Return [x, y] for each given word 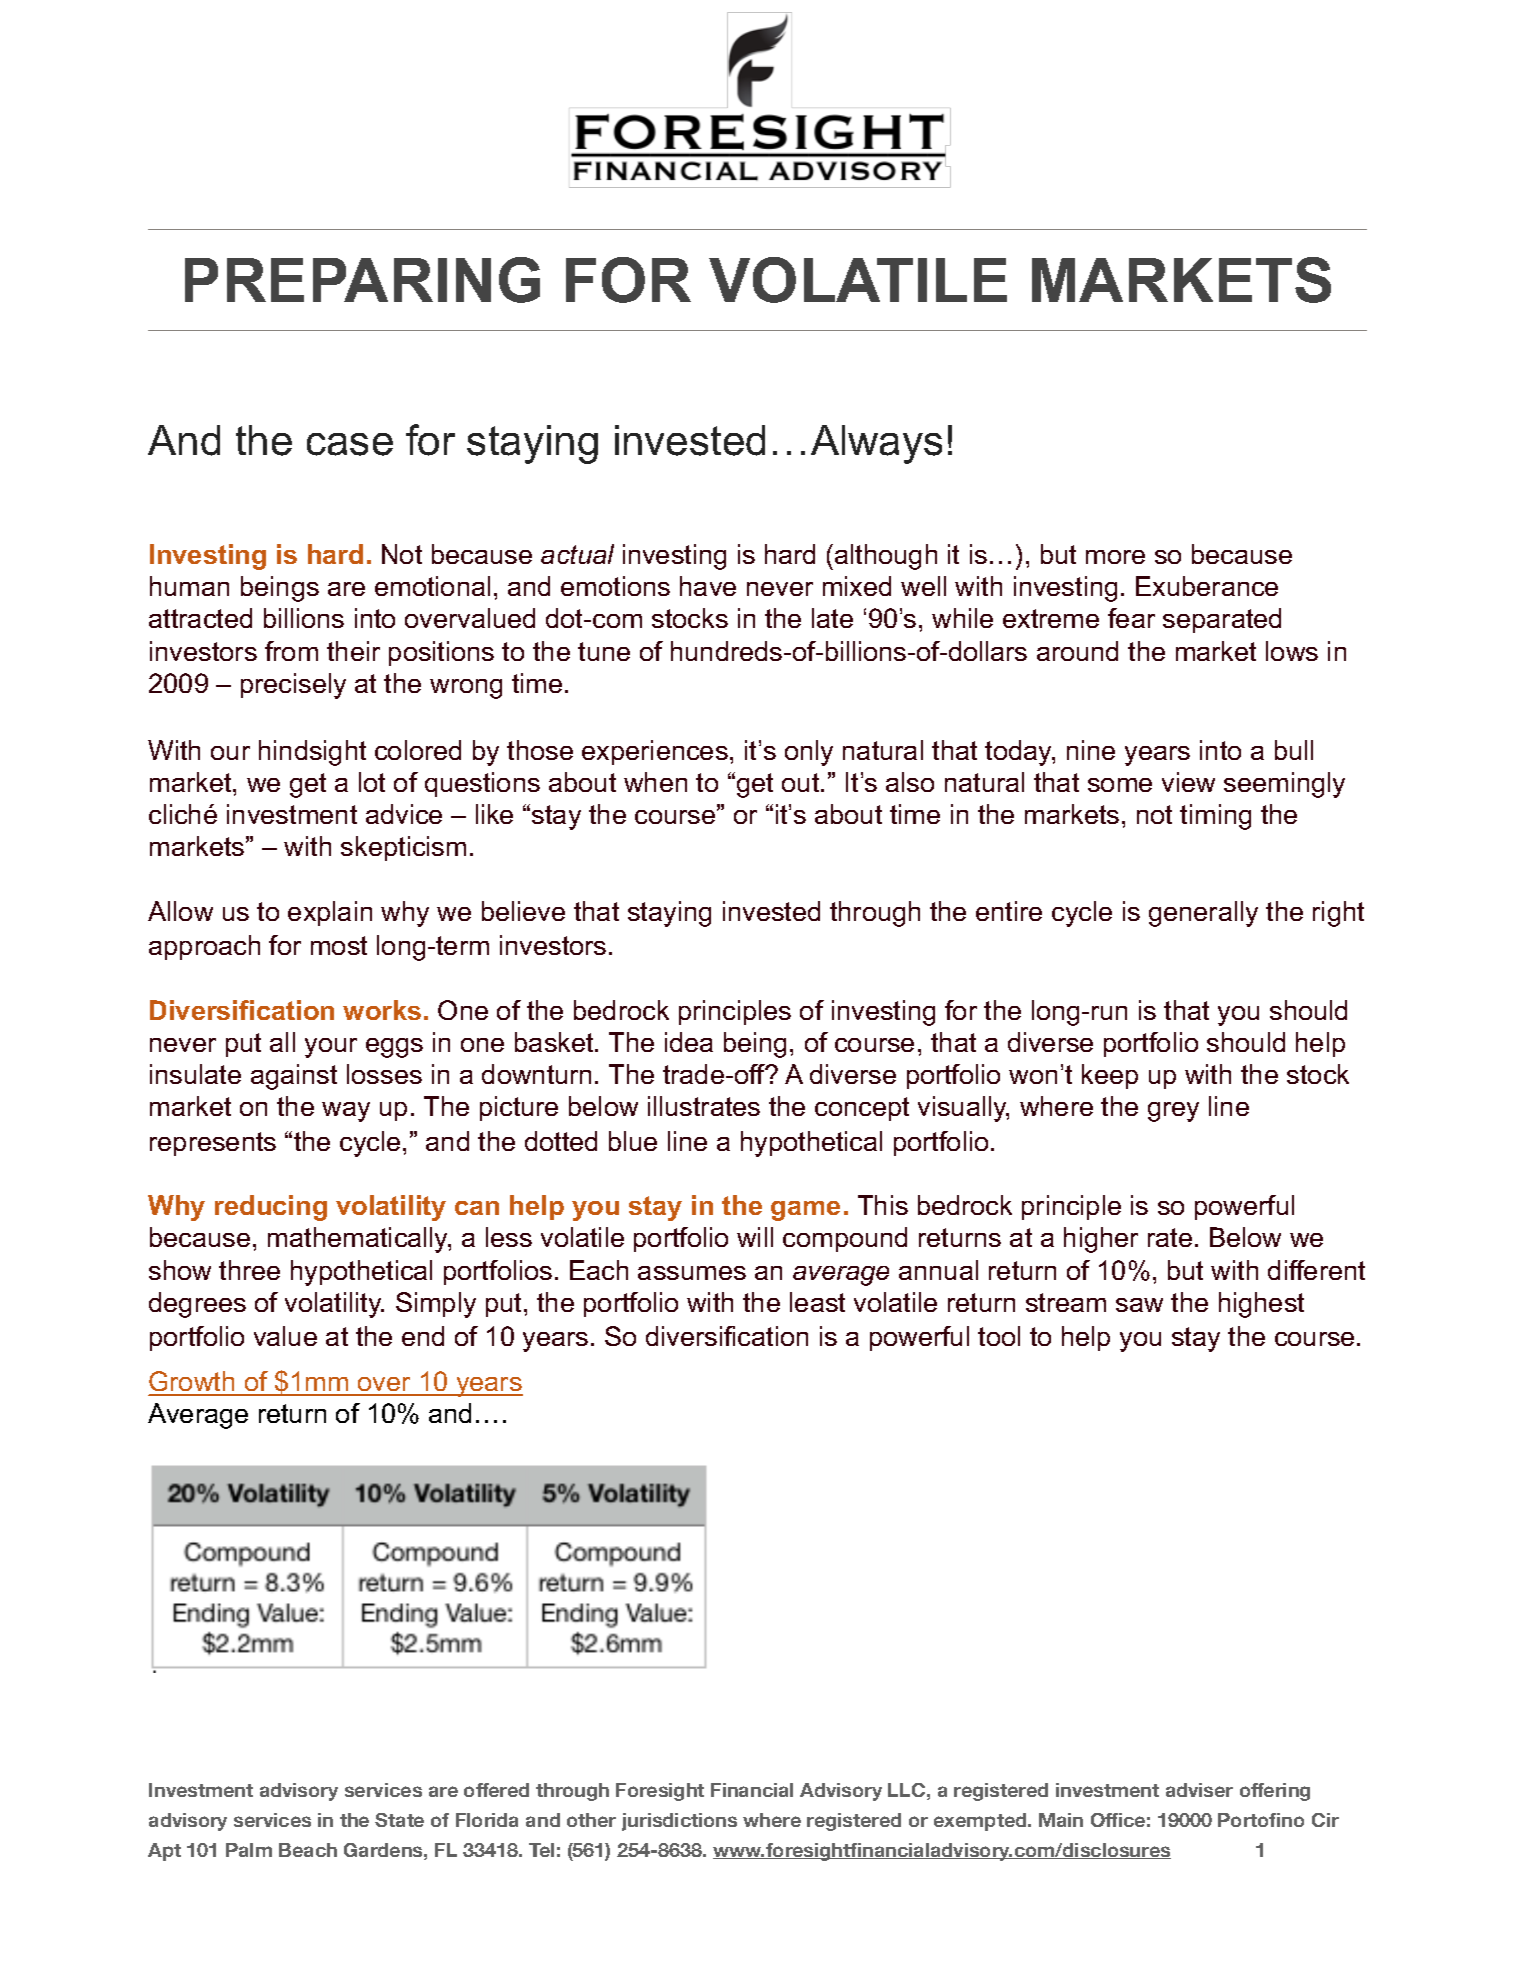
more [1115, 557]
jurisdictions [679, 1822]
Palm [249, 1850]
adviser [1199, 1790]
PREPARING [362, 280]
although [886, 557]
